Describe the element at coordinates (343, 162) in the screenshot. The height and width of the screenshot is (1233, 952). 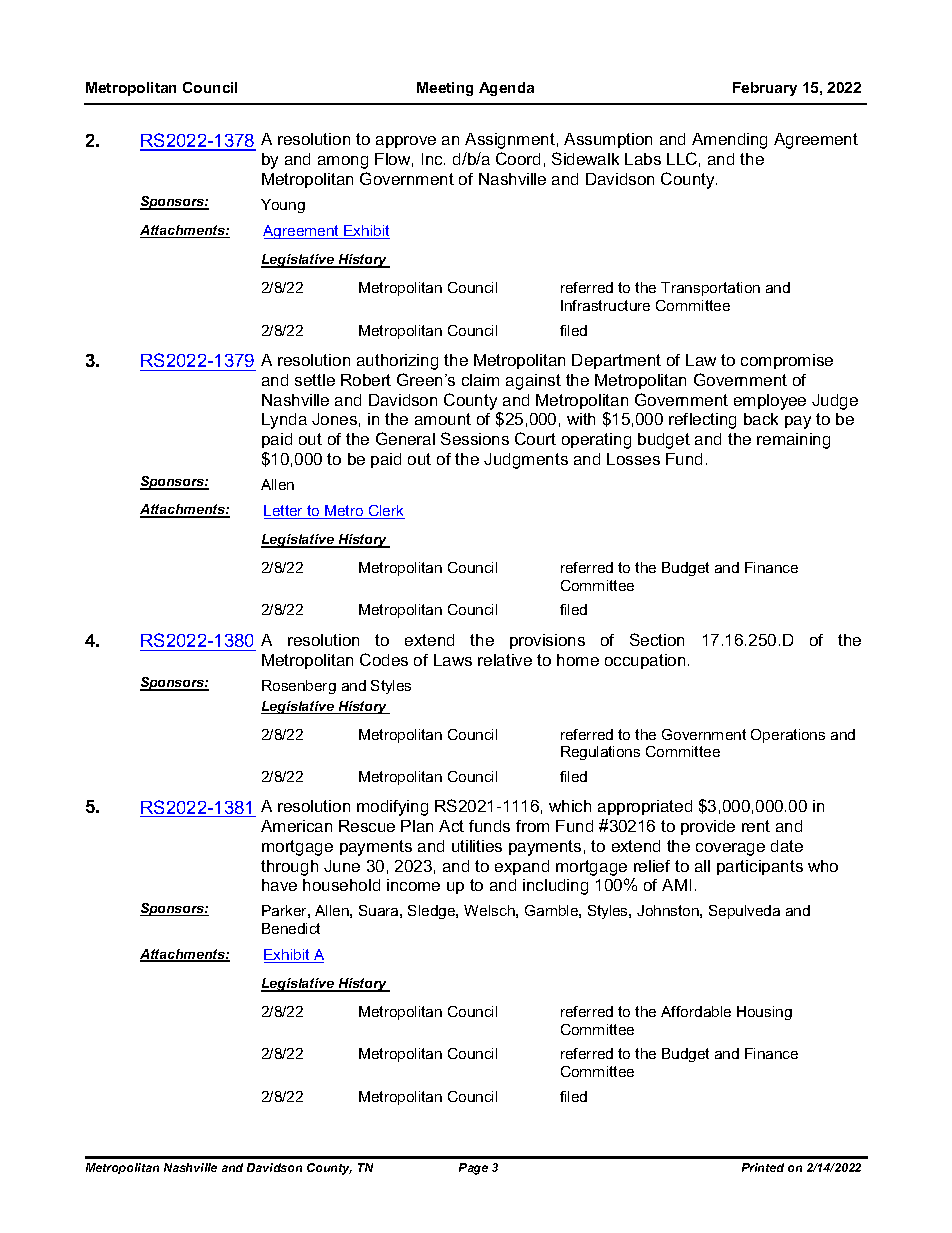
I see `among` at that location.
